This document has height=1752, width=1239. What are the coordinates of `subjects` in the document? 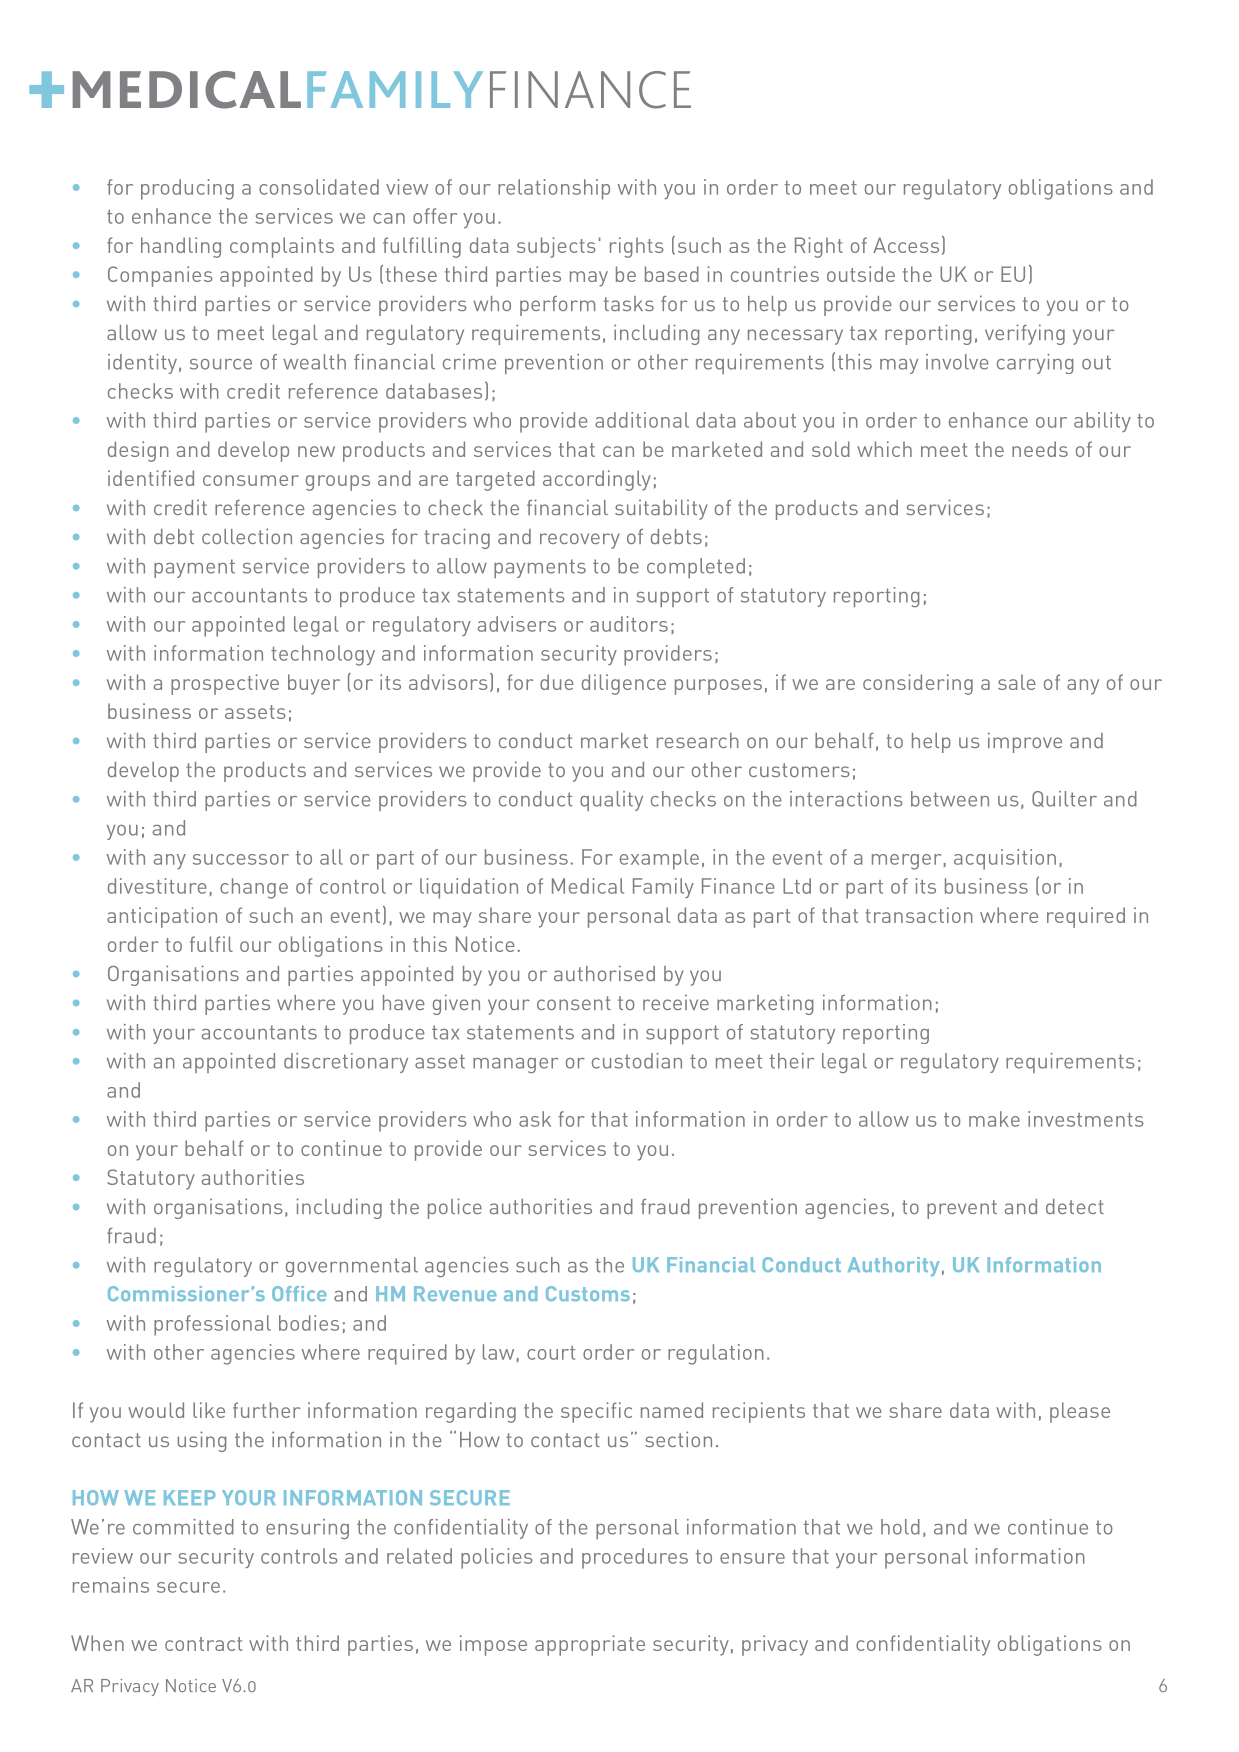 It's located at (556, 247).
